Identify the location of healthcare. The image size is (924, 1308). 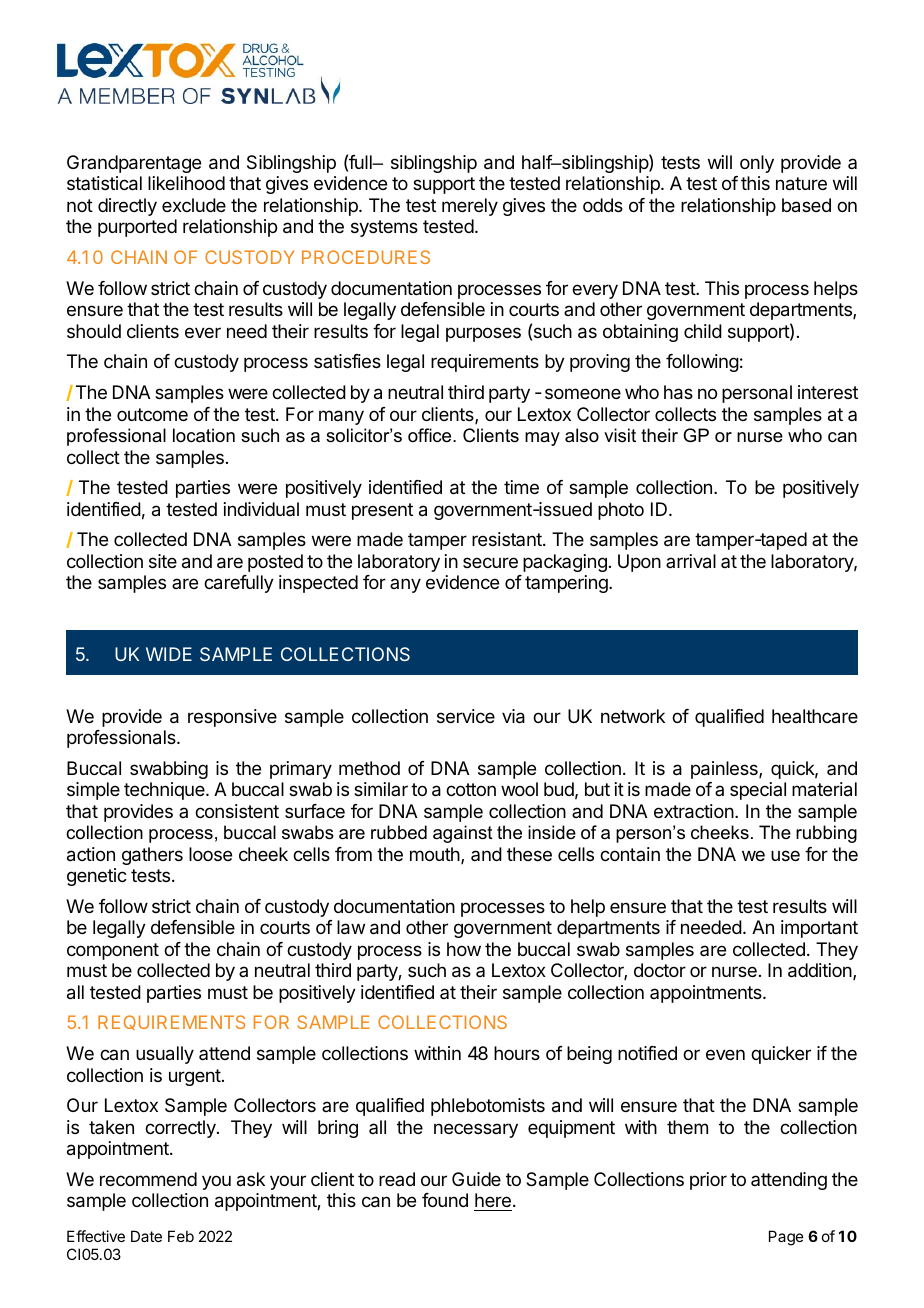
(815, 716).
